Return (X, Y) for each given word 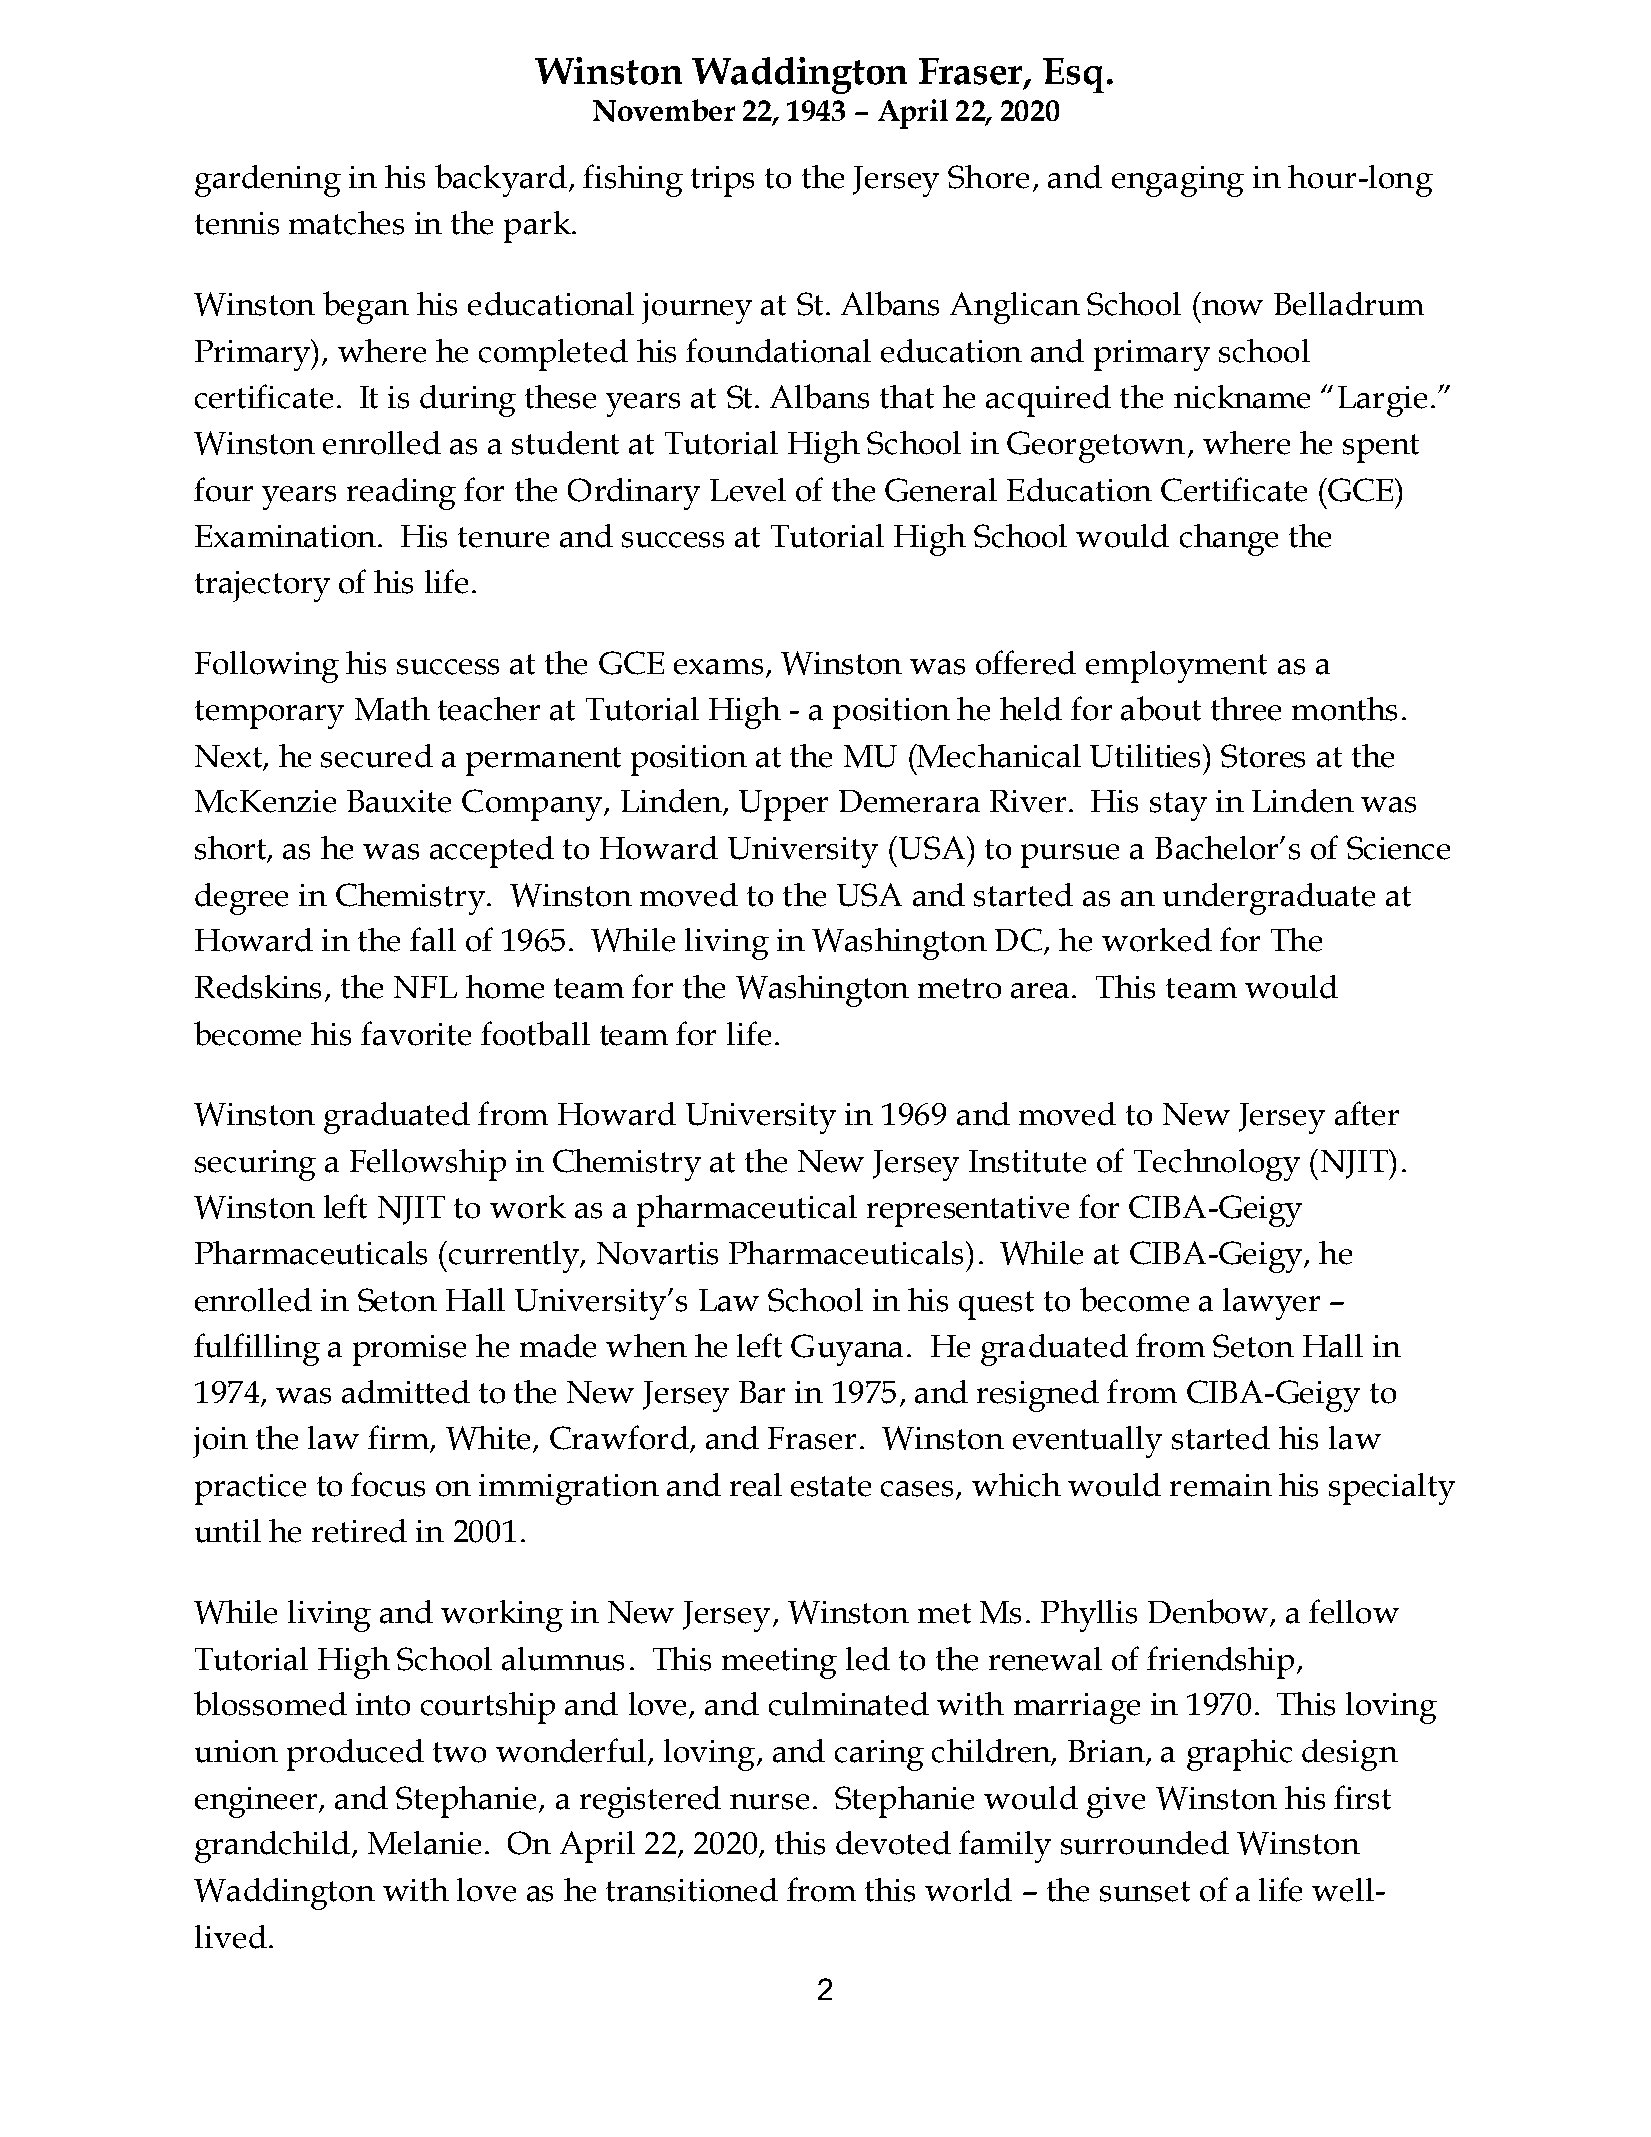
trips (722, 181)
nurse (769, 1802)
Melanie (424, 1843)
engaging (1178, 181)
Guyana (847, 1350)
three (1246, 709)
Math (392, 709)
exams (718, 667)
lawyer (1271, 1304)
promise (409, 1350)
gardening (268, 181)
